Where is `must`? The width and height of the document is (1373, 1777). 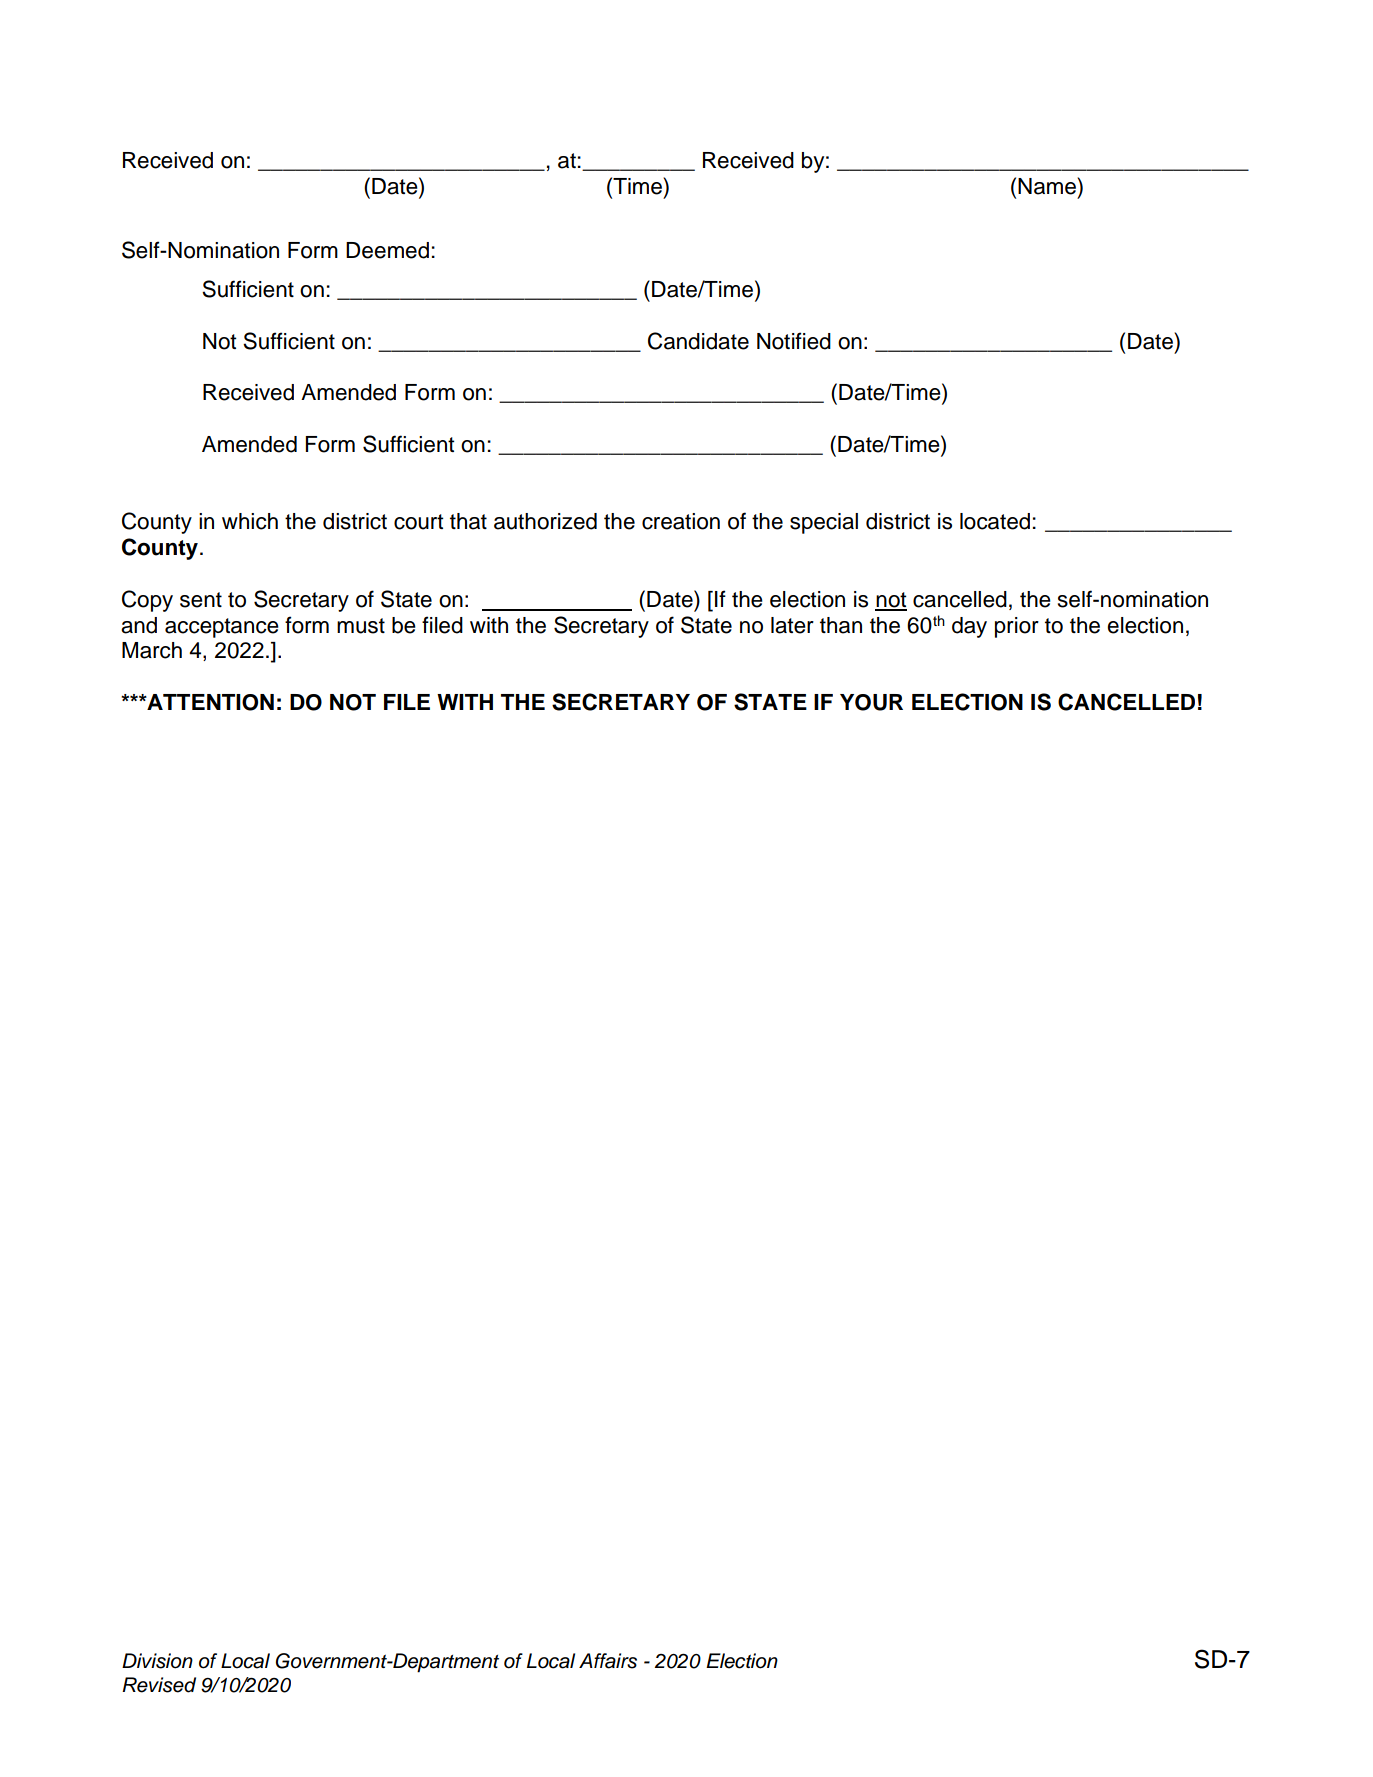
must is located at coordinates (361, 626).
